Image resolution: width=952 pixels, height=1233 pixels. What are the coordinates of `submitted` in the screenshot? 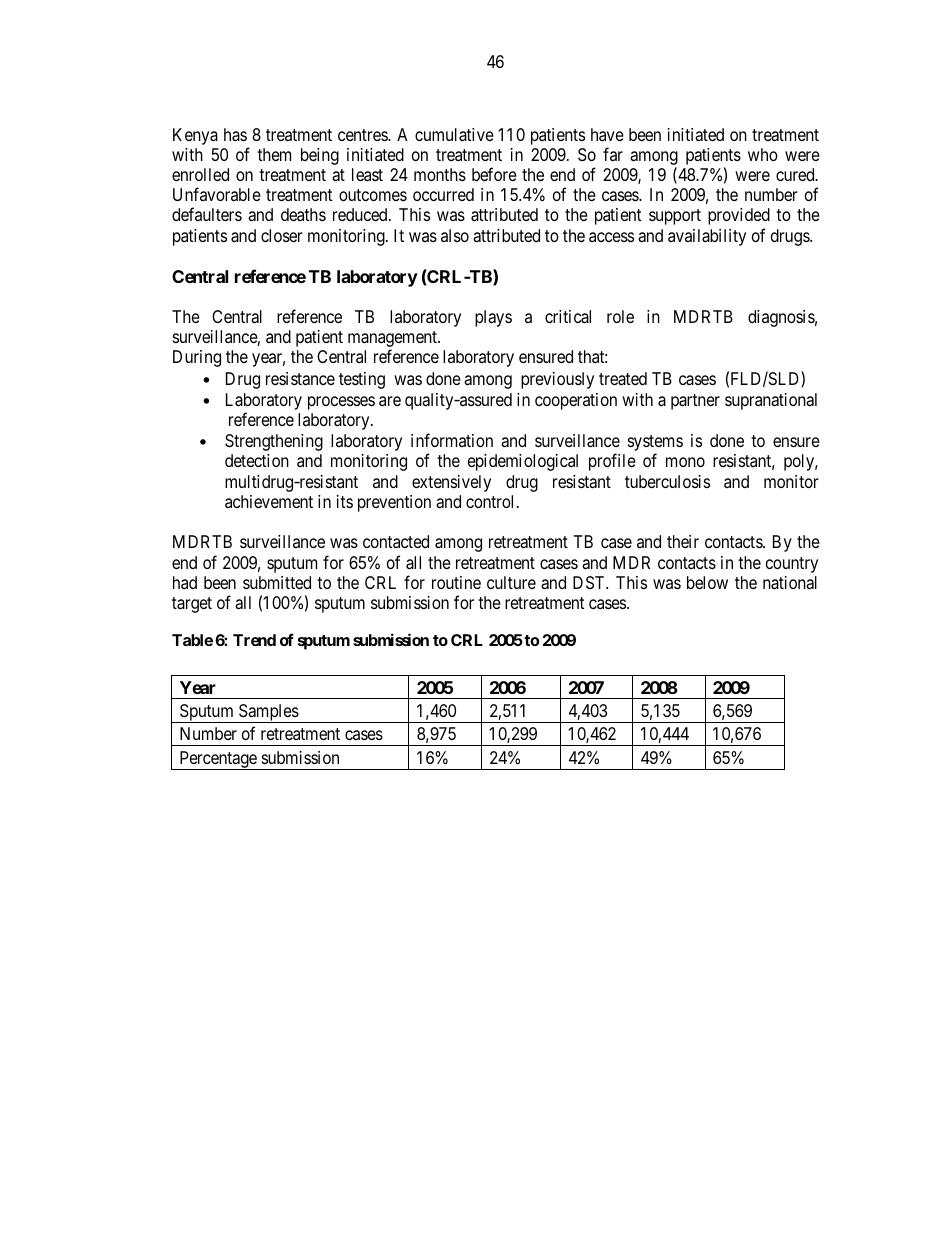 It's located at (277, 582).
